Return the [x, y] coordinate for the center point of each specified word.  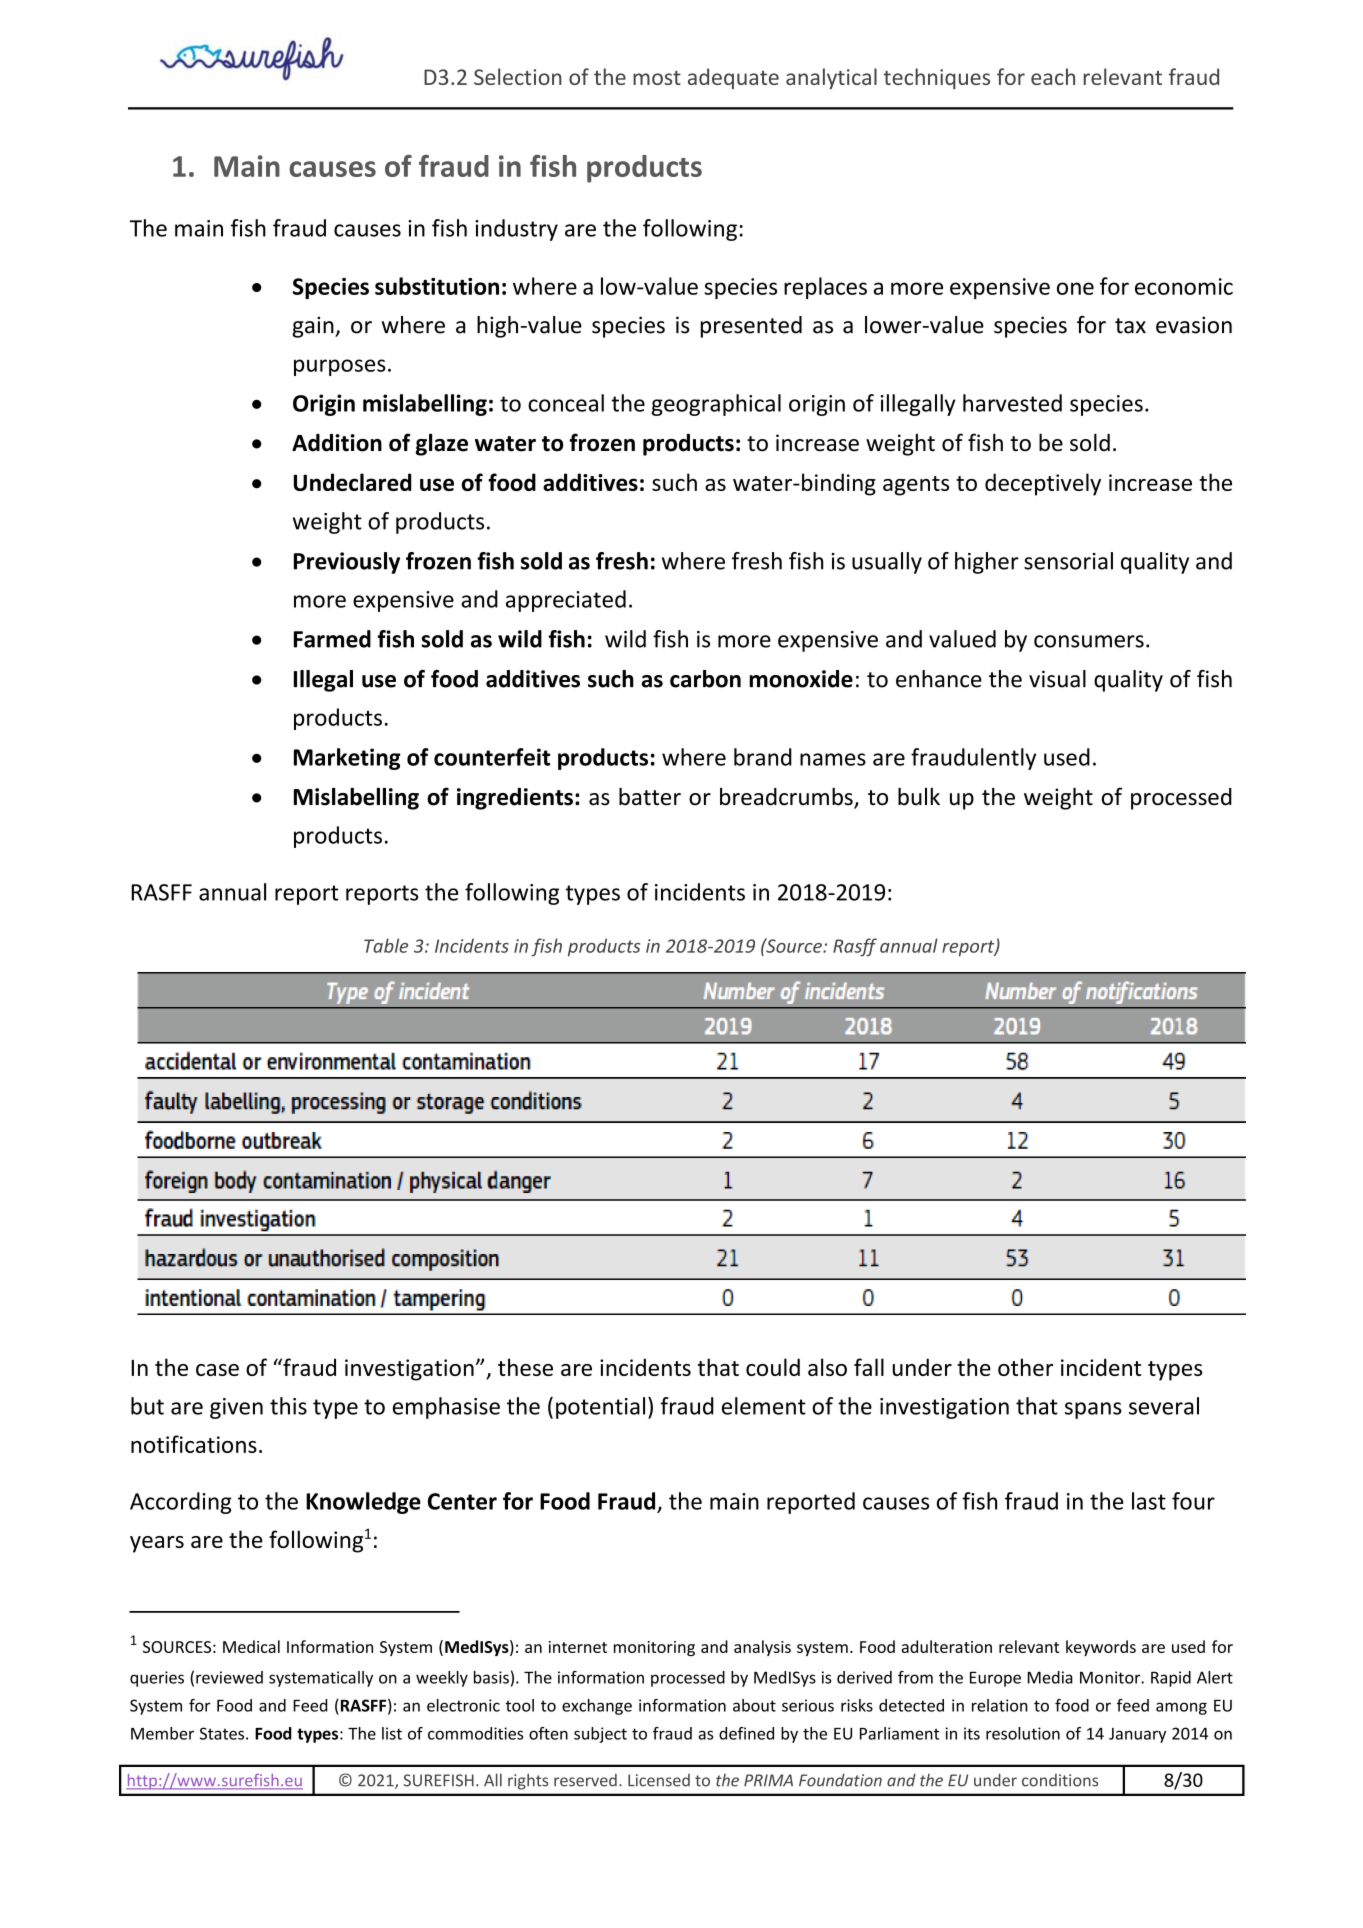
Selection [518, 76]
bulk [919, 797]
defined [746, 1733]
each [1053, 76]
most [657, 78]
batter [650, 797]
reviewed [229, 1677]
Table [386, 945]
